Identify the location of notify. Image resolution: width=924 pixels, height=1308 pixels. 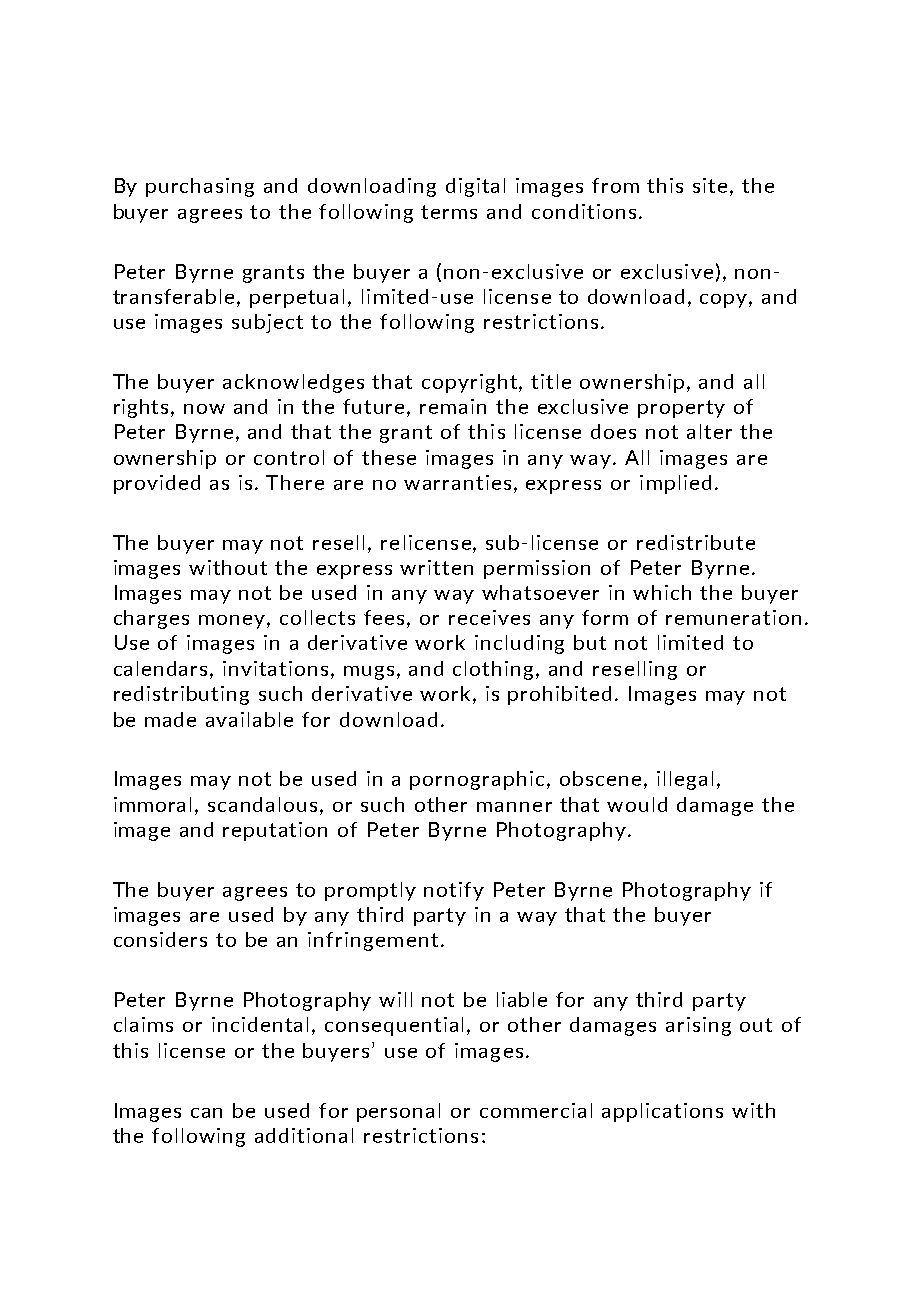
(454, 891).
